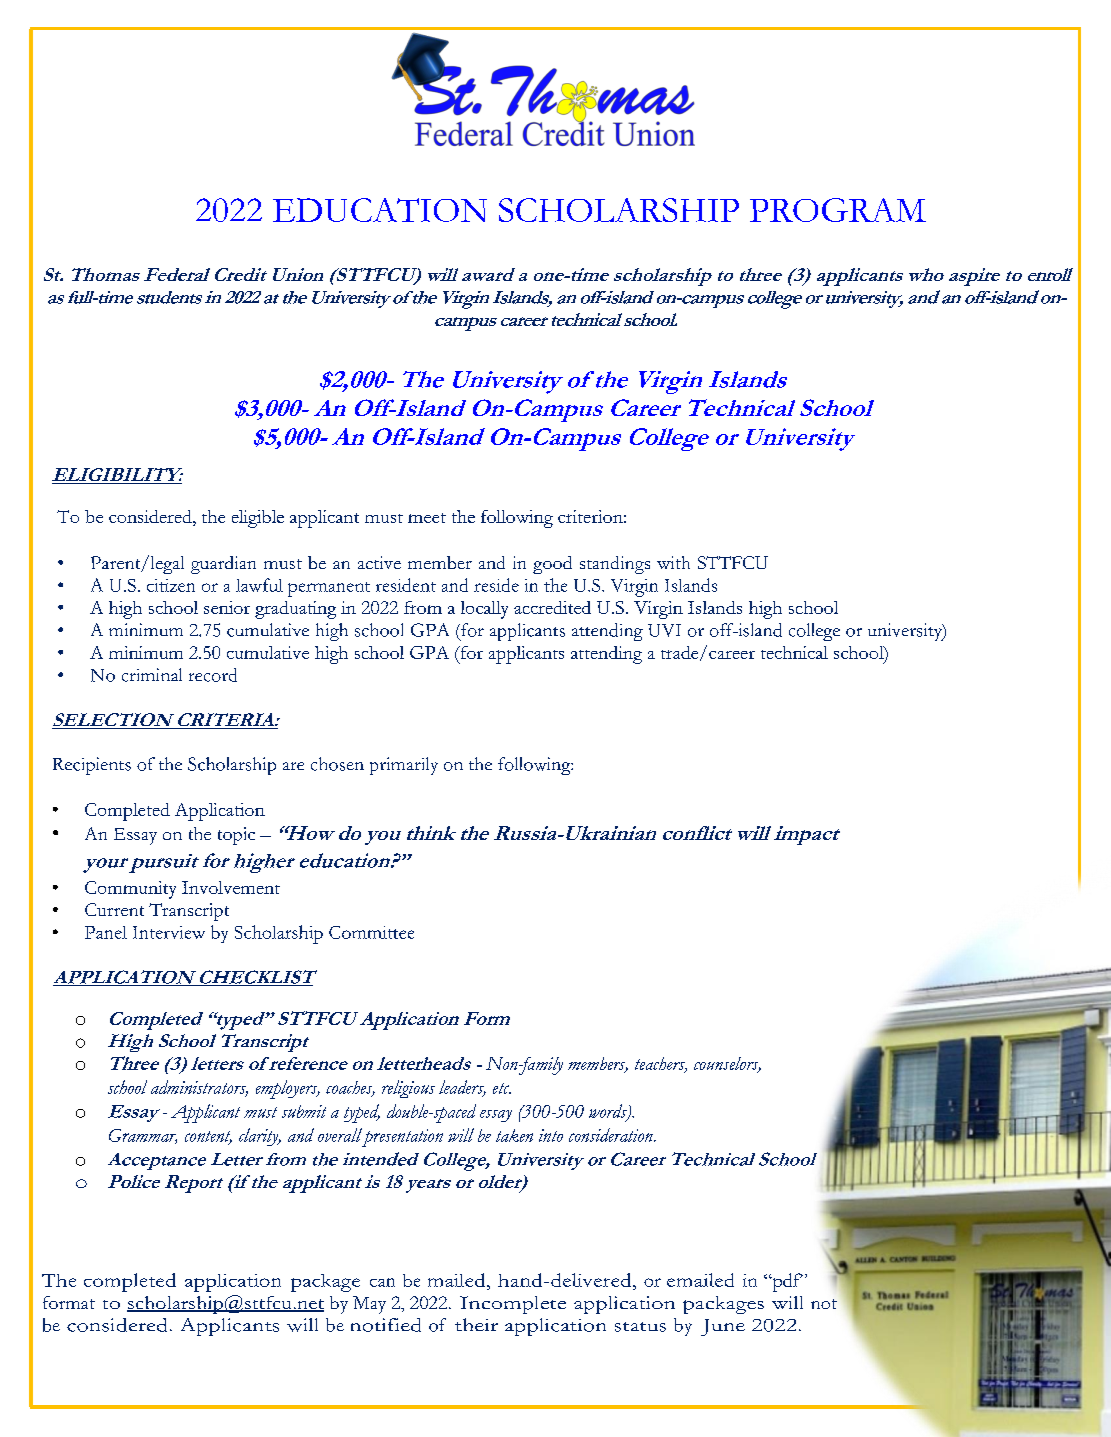 The image size is (1111, 1437). Describe the element at coordinates (786, 1282) in the image. I see `pdf` at that location.
